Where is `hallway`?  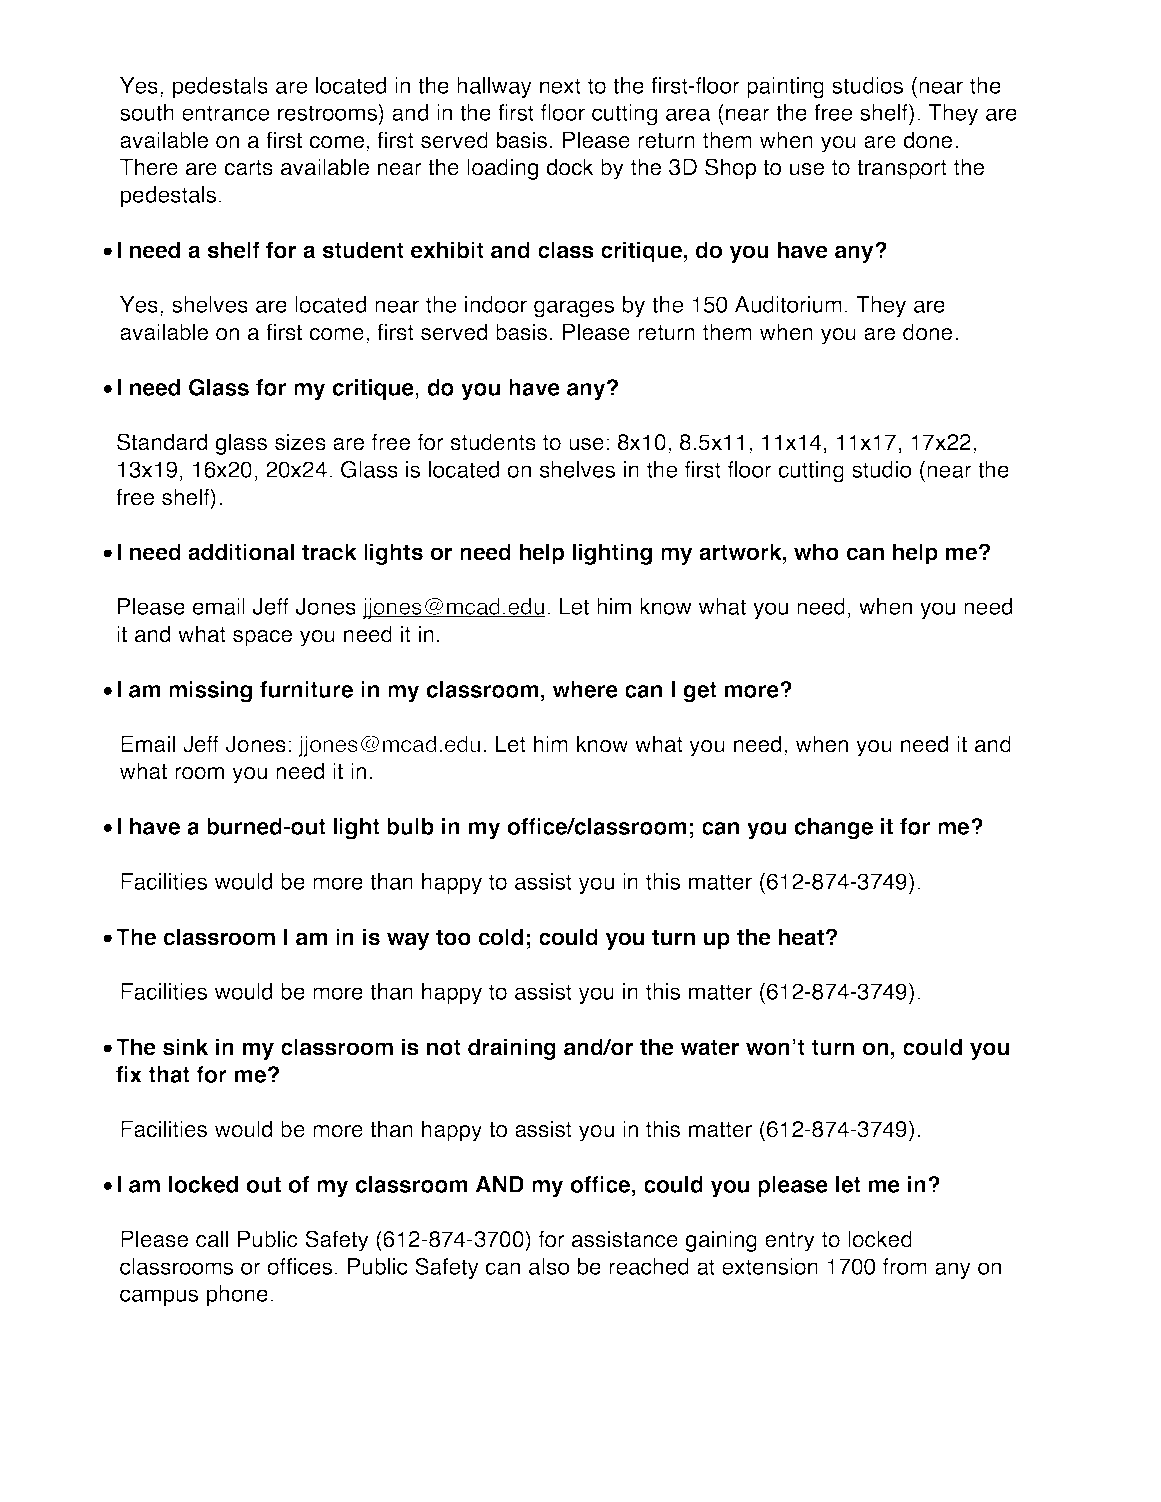
hallway is located at coordinates (494, 87).
